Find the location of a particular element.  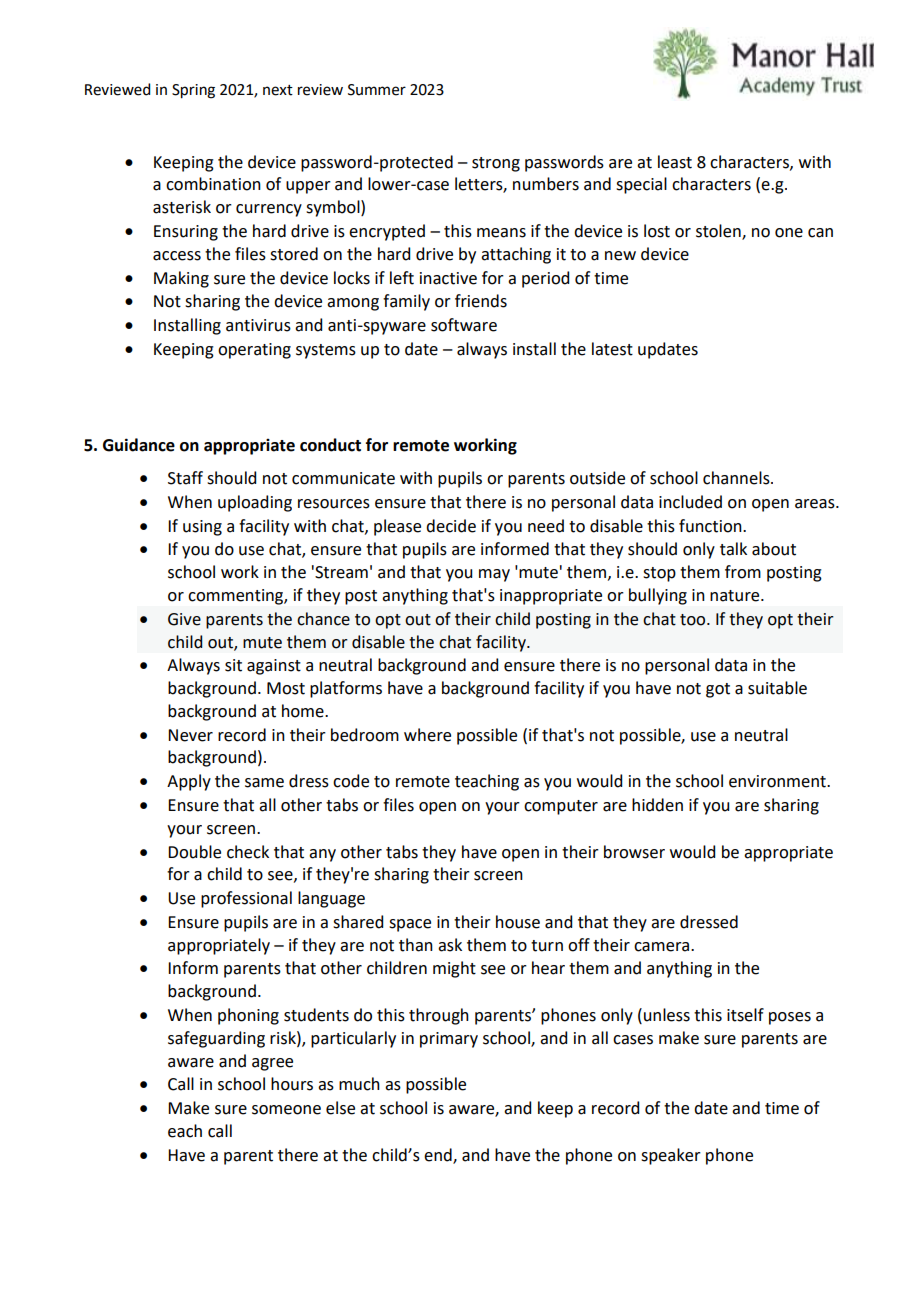

software is located at coordinates (464, 325).
